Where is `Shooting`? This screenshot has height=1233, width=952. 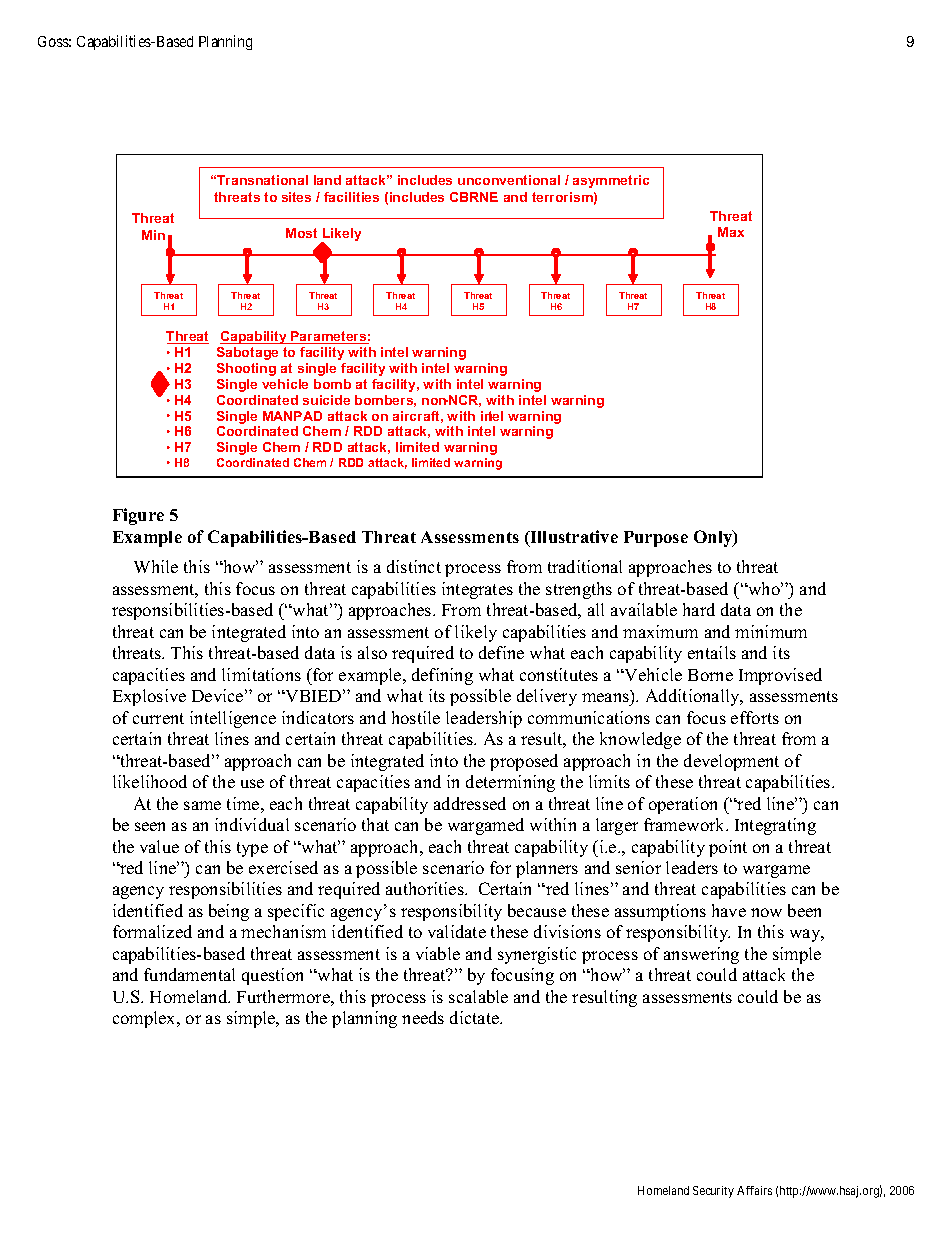
Shooting is located at coordinates (246, 369).
